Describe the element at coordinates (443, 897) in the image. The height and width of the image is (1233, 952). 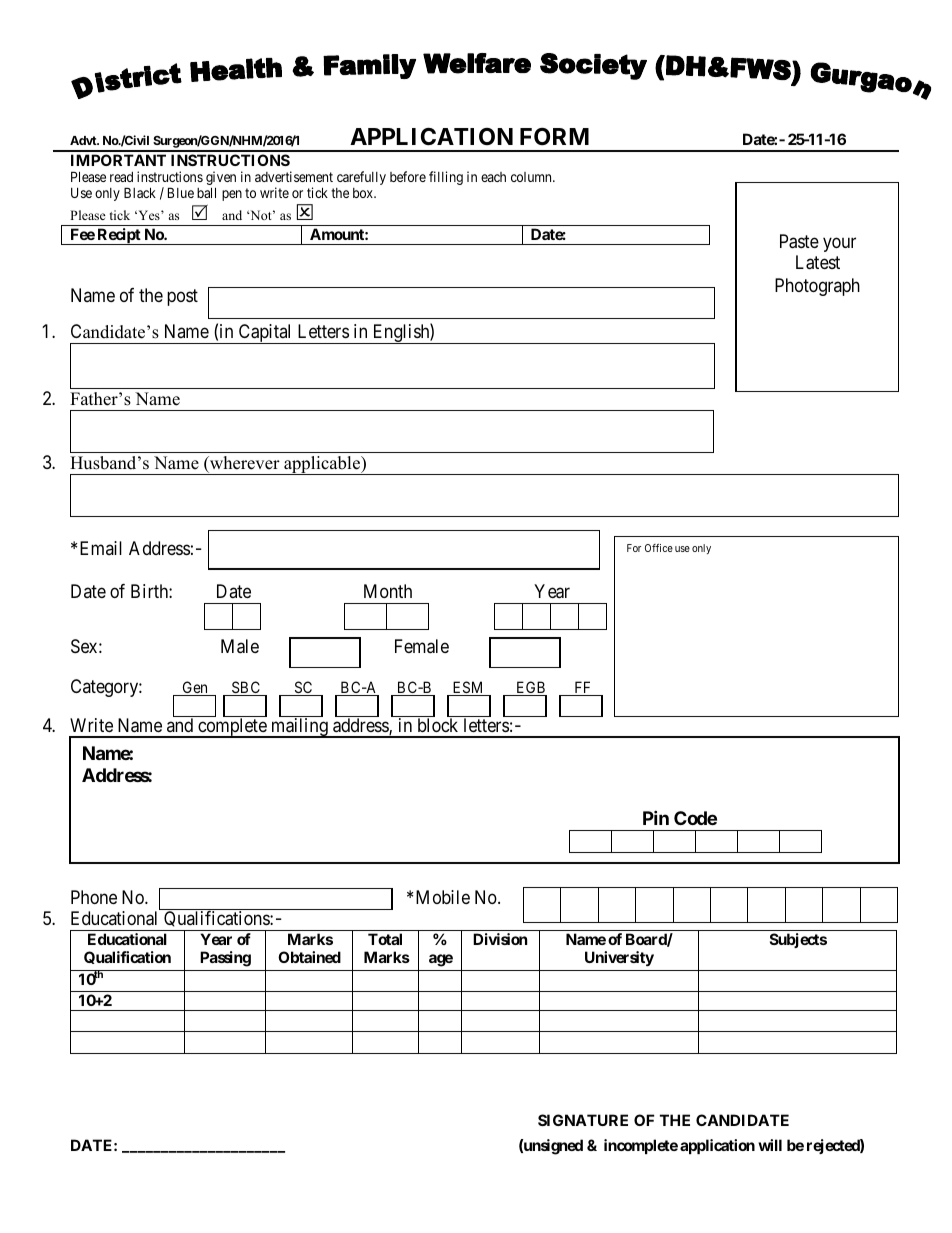
I see `Mobile` at that location.
